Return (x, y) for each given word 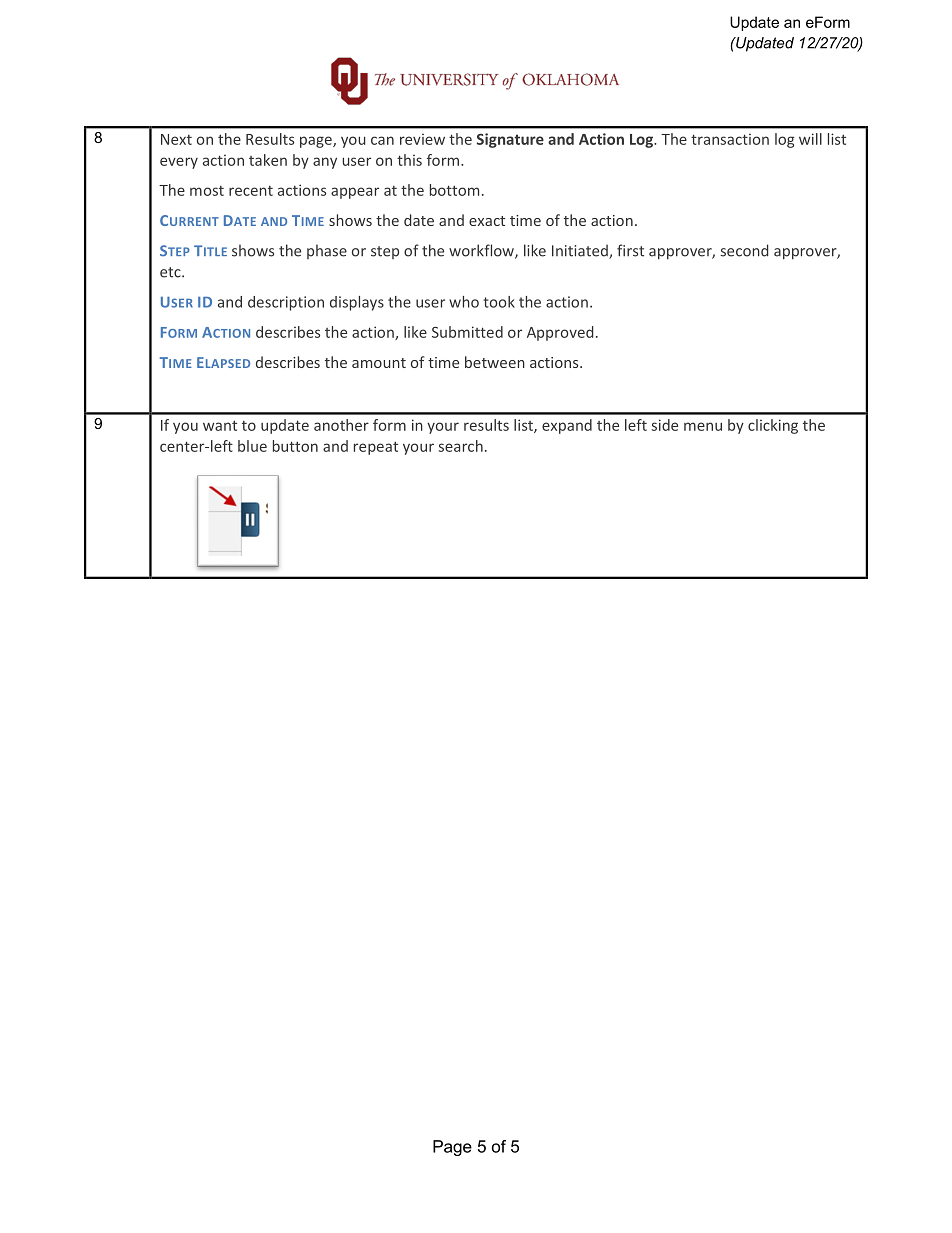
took (499, 302)
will (810, 139)
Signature (510, 140)
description (286, 303)
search (460, 446)
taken (268, 160)
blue (252, 446)
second (744, 250)
